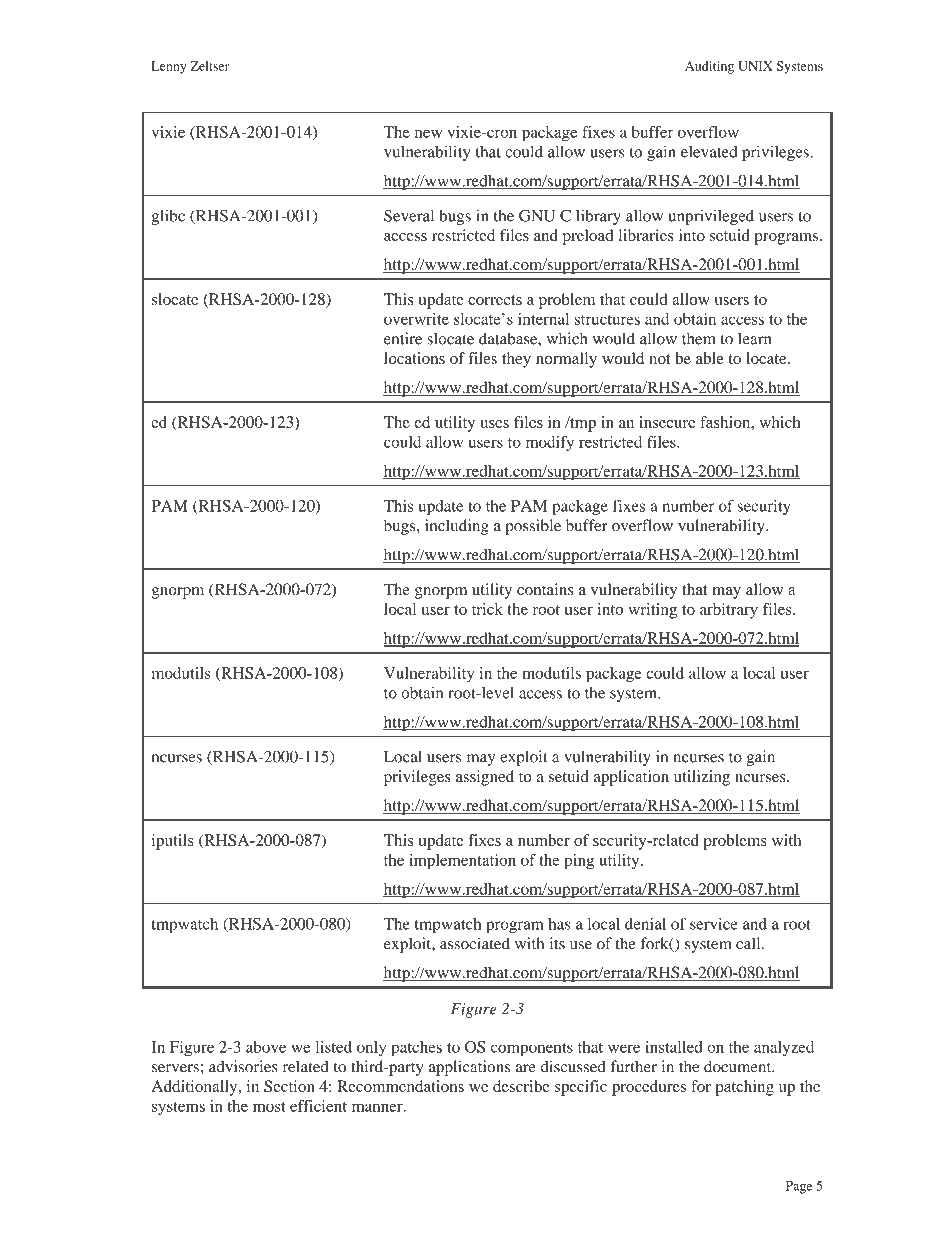  I want to click on locations, so click(414, 358).
